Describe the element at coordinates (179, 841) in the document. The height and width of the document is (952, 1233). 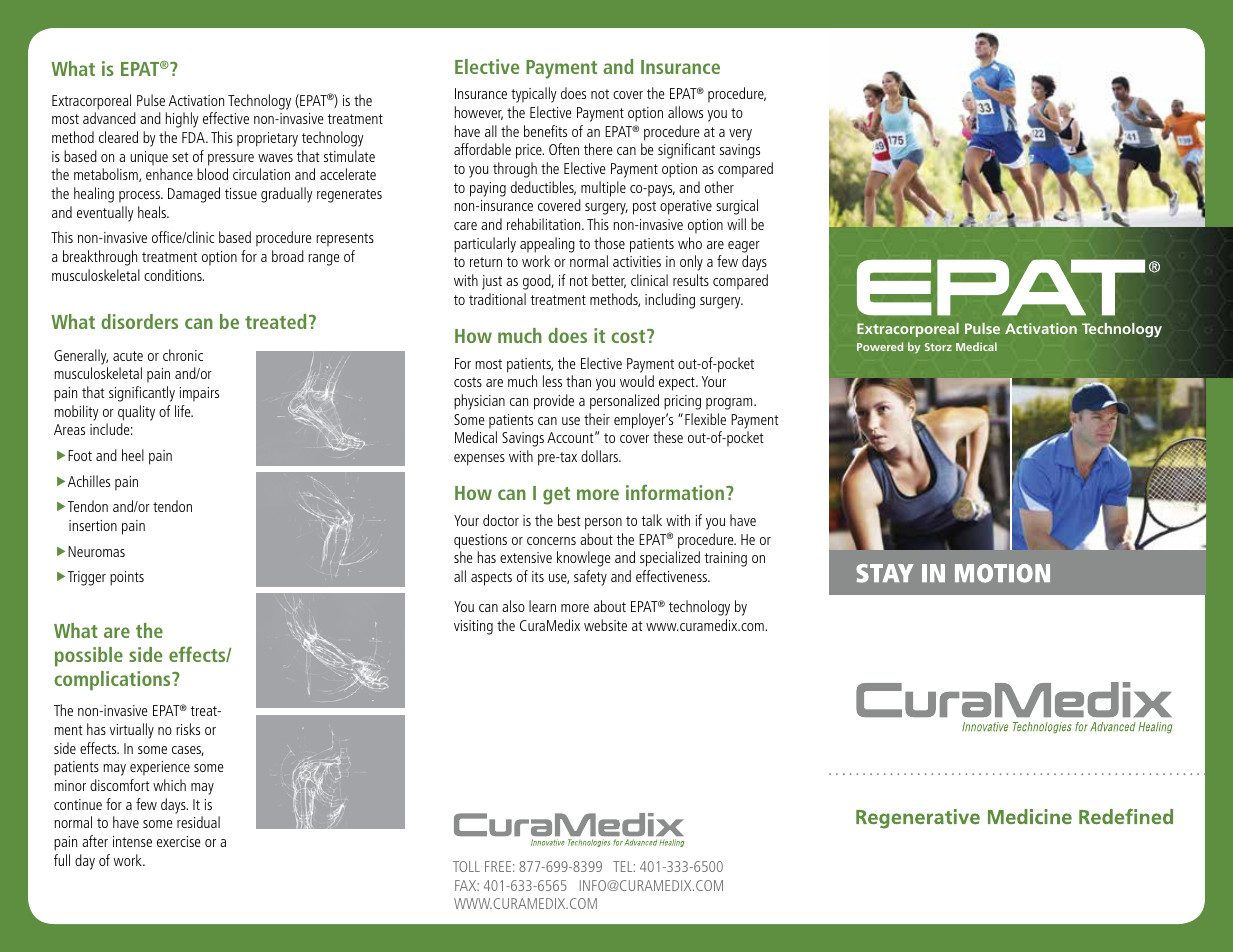
I see `exercise` at that location.
